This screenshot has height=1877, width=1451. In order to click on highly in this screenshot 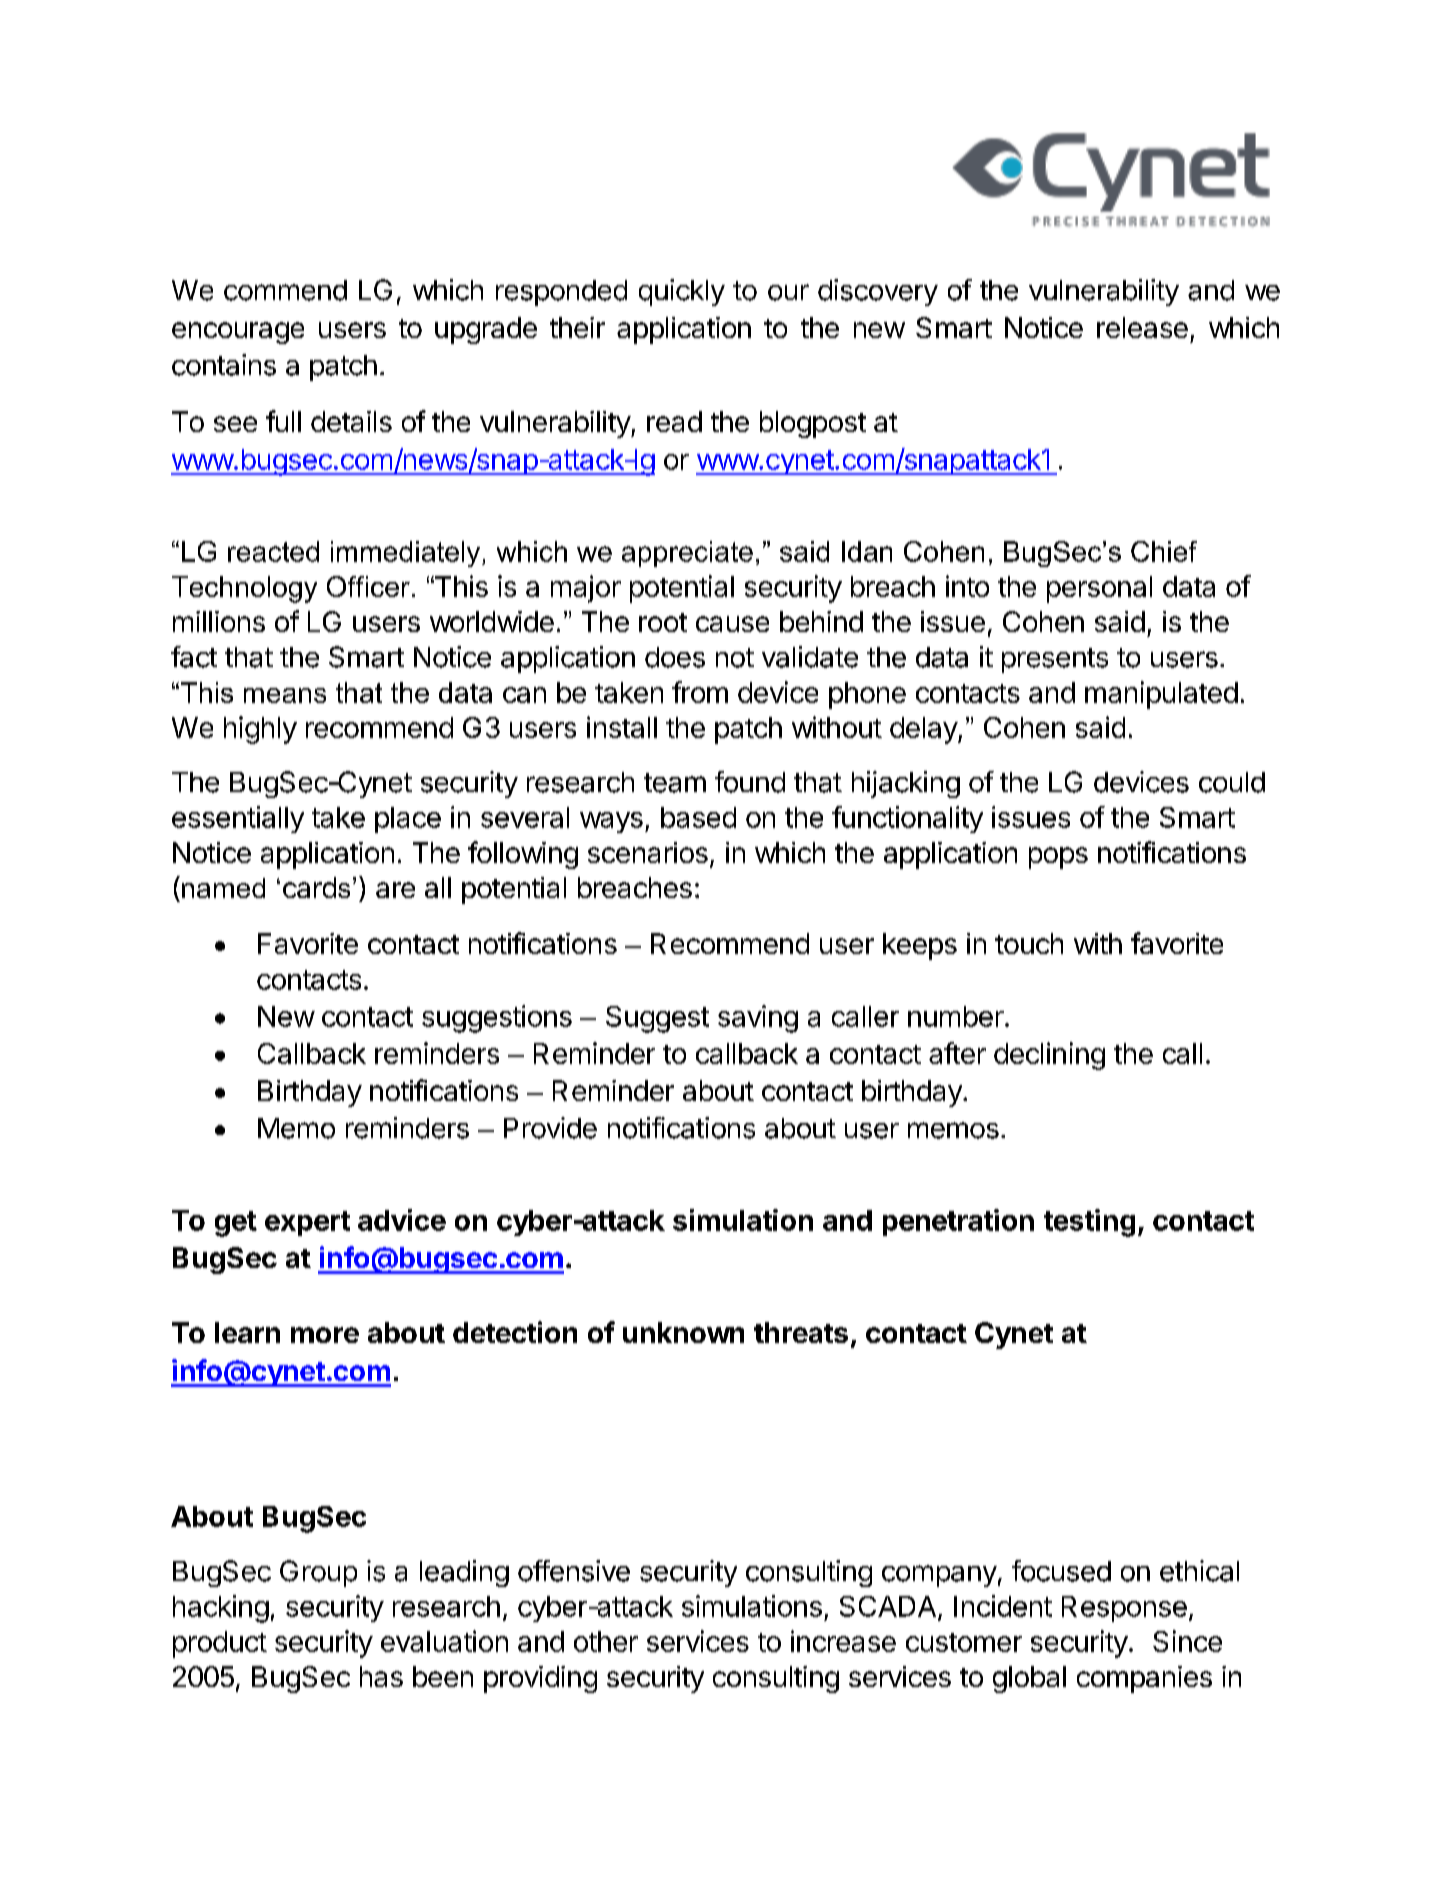, I will do `click(260, 730)`.
